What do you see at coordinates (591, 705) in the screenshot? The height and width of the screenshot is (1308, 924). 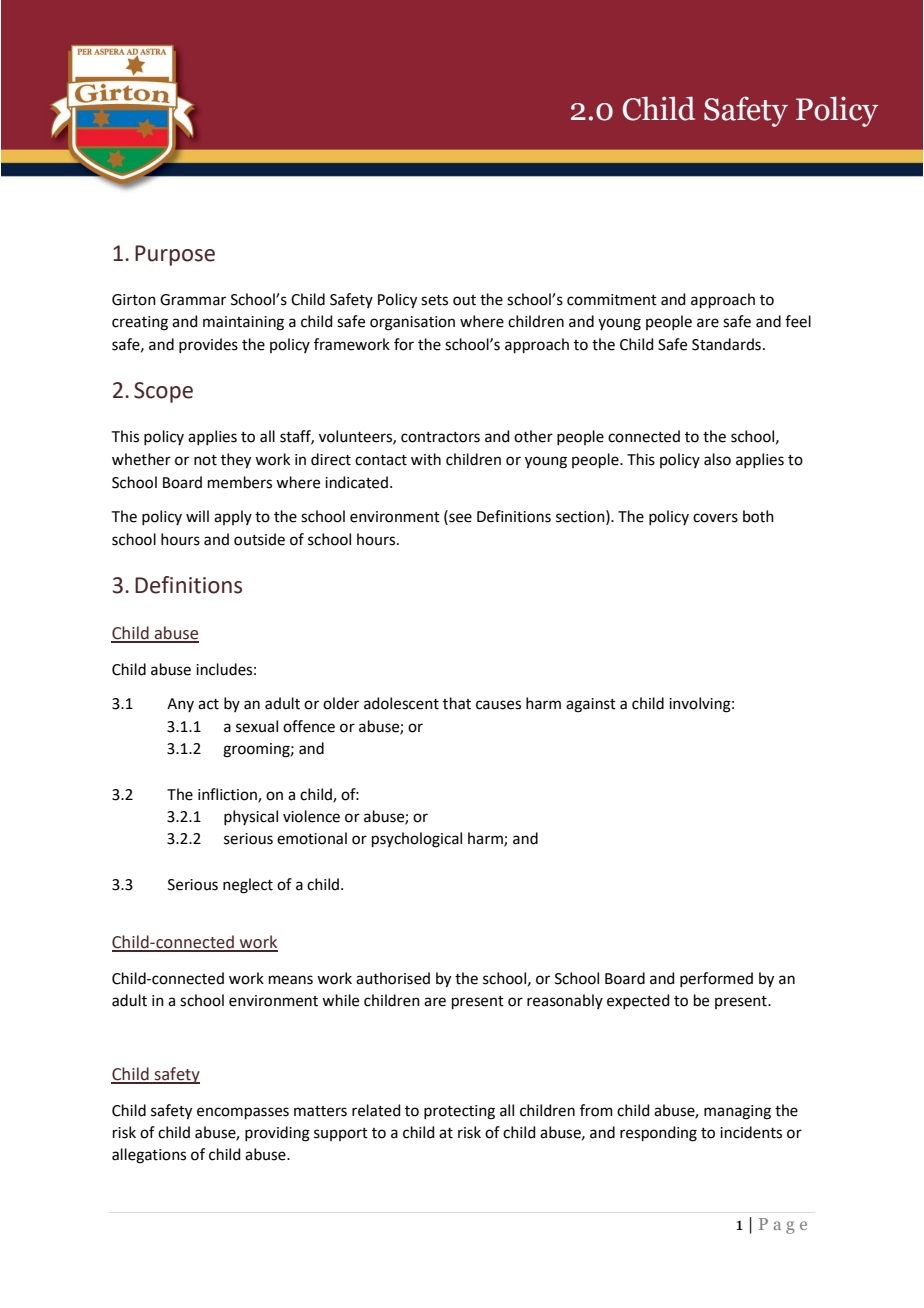 I see `against` at bounding box center [591, 705].
